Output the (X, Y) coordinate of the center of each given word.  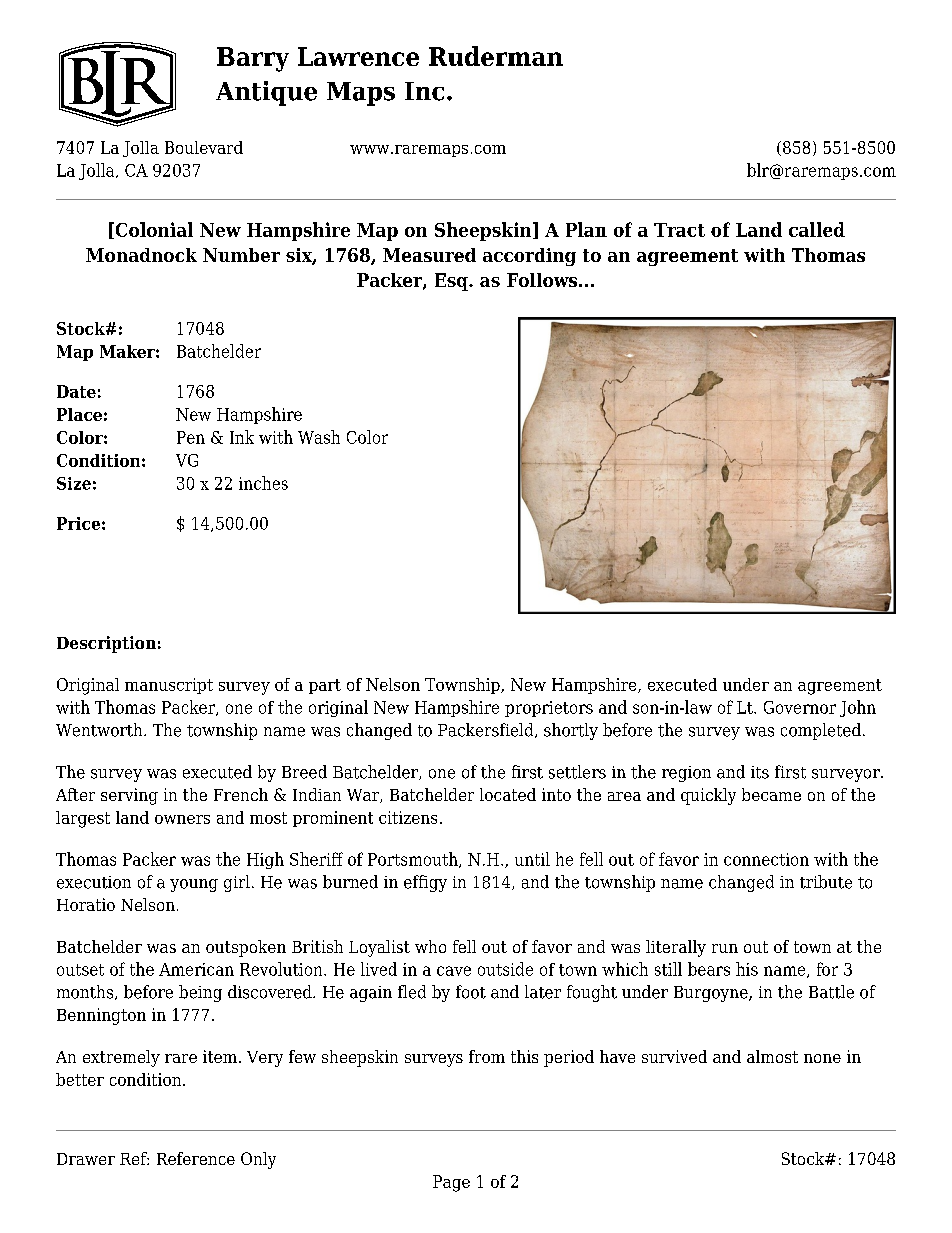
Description (106, 644)
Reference (196, 1158)
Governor (800, 707)
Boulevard (204, 147)
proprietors (549, 709)
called (817, 229)
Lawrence (358, 56)
